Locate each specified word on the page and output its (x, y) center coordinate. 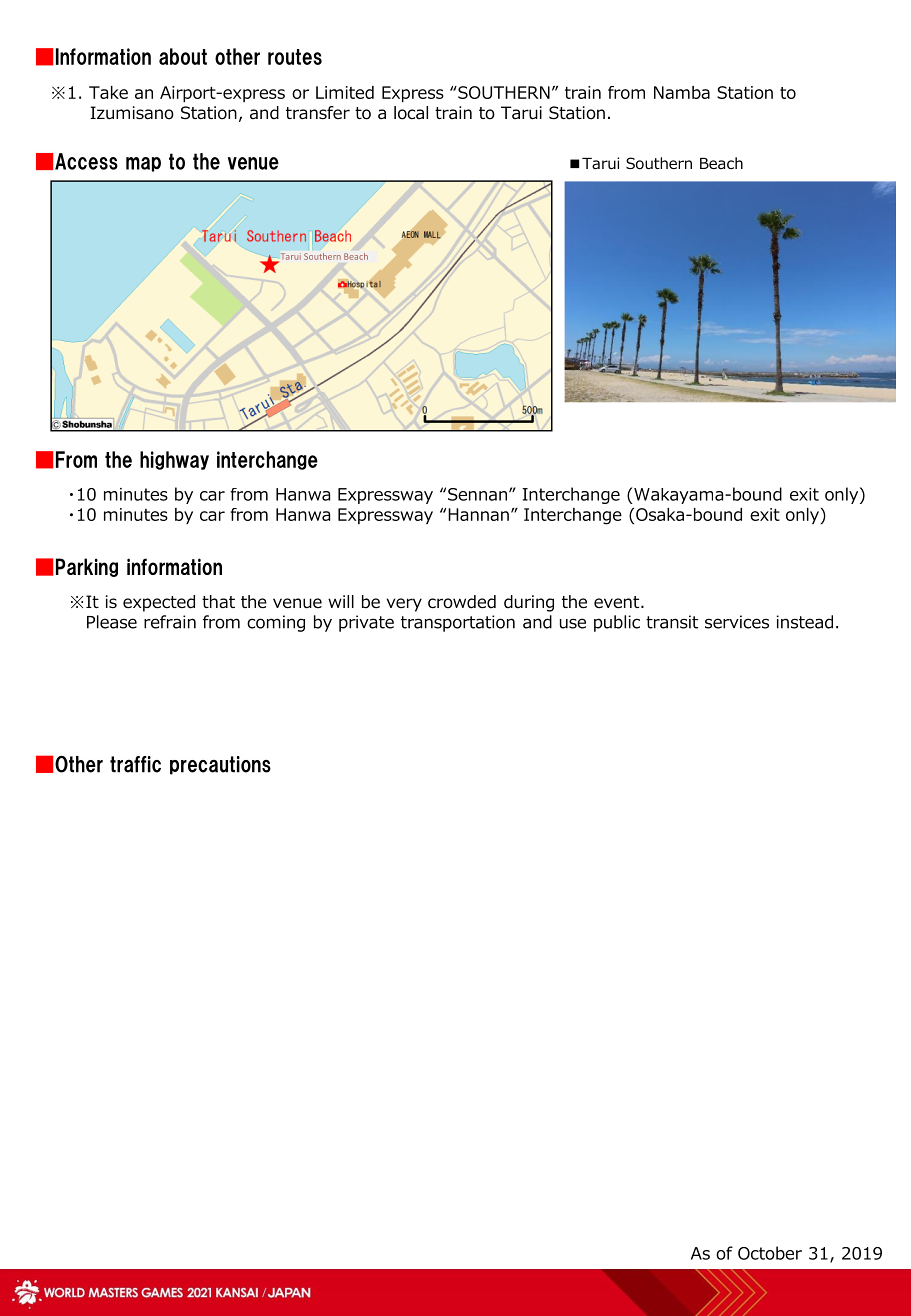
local (411, 113)
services (737, 622)
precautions (220, 765)
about (183, 56)
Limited (345, 92)
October (770, 1253)
